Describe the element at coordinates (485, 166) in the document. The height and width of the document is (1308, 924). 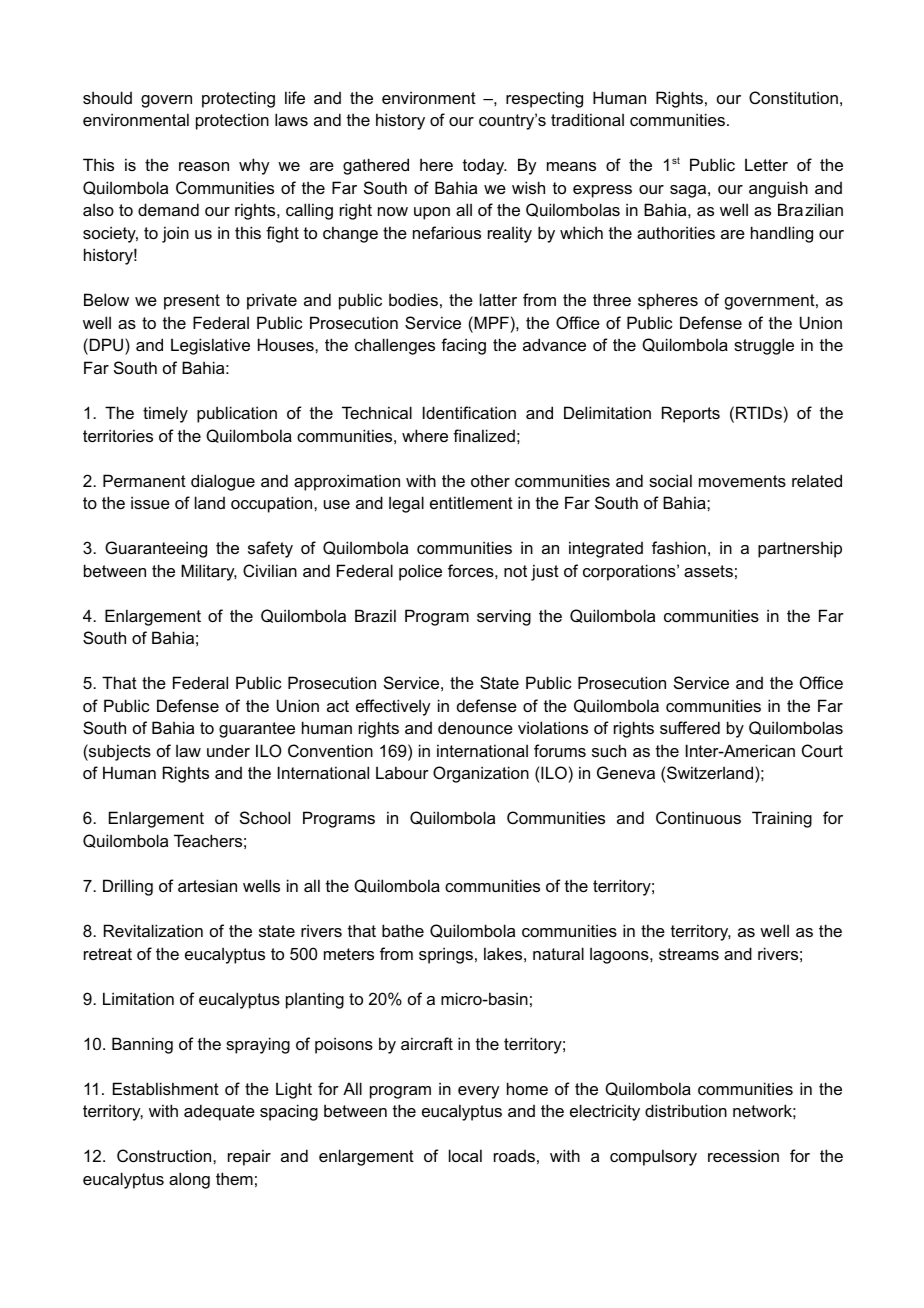
I see `today` at that location.
